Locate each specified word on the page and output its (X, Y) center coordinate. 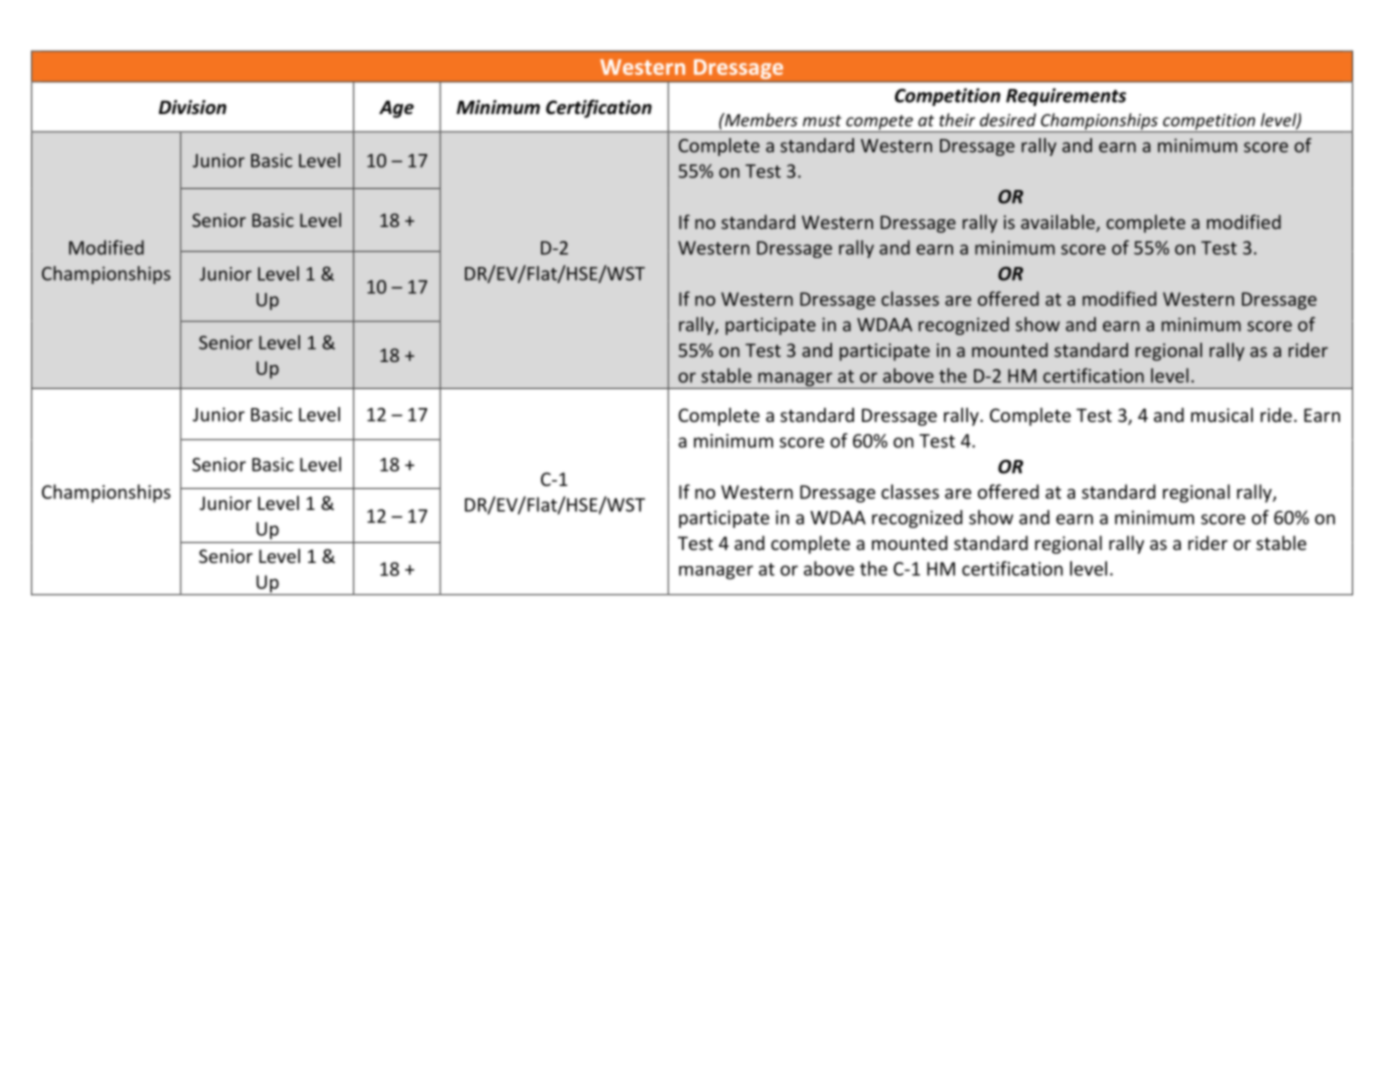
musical (1222, 415)
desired (1008, 120)
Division (193, 107)
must (822, 121)
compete (879, 123)
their (957, 120)
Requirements (1066, 97)
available (1059, 223)
